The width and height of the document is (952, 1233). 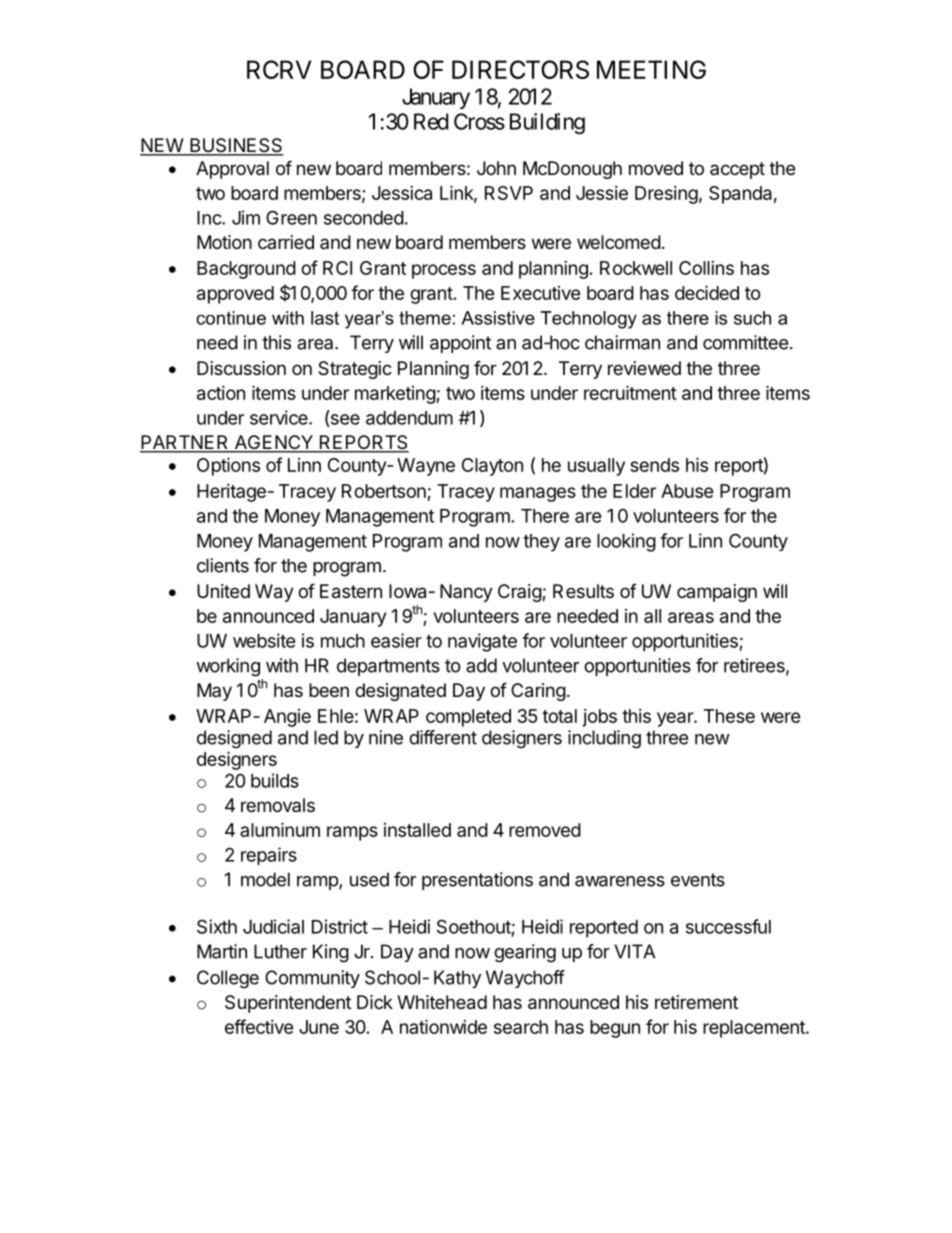 What do you see at coordinates (275, 780) in the document?
I see `builds` at bounding box center [275, 780].
